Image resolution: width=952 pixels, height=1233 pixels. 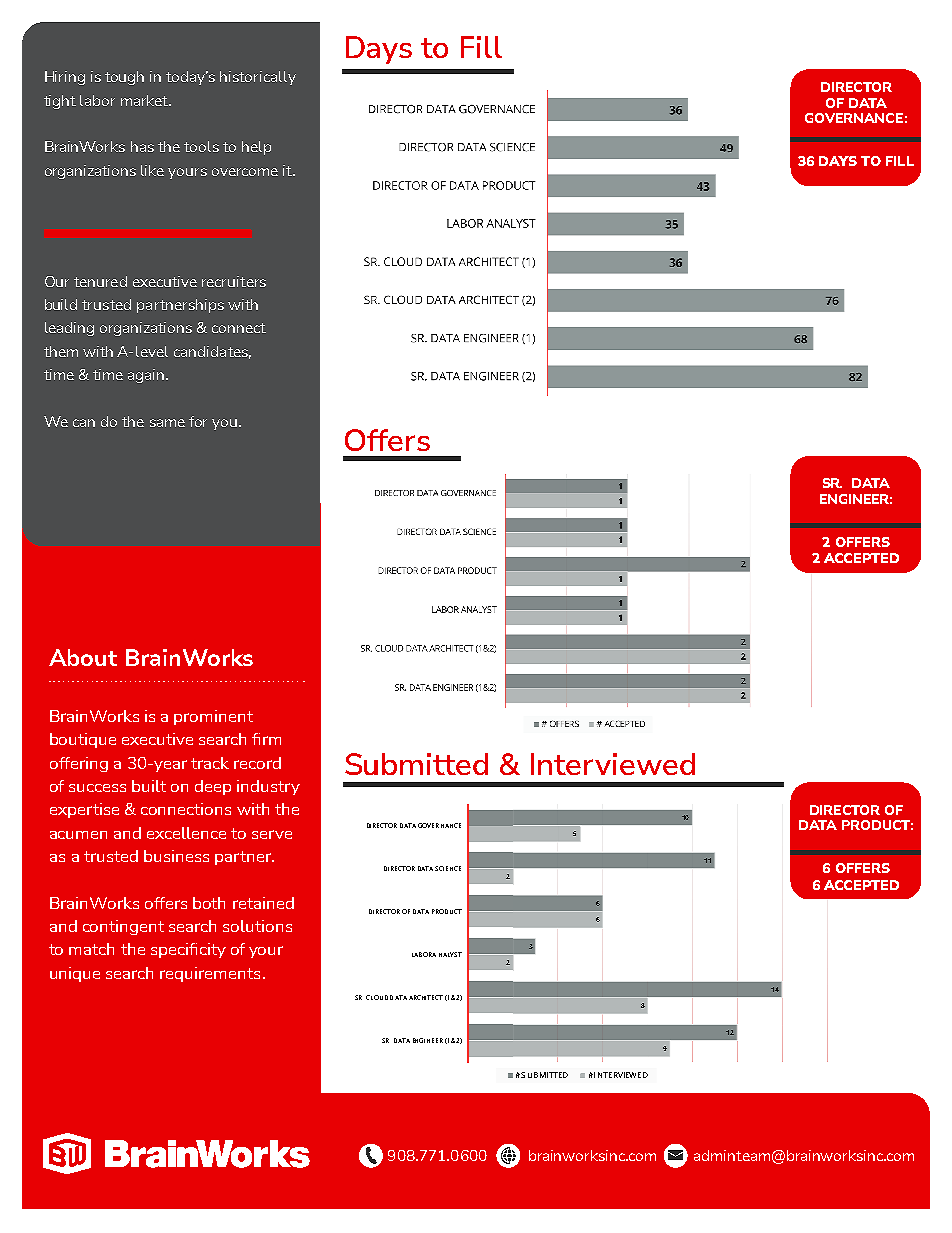 What do you see at coordinates (198, 421) in the image?
I see `for` at bounding box center [198, 421].
